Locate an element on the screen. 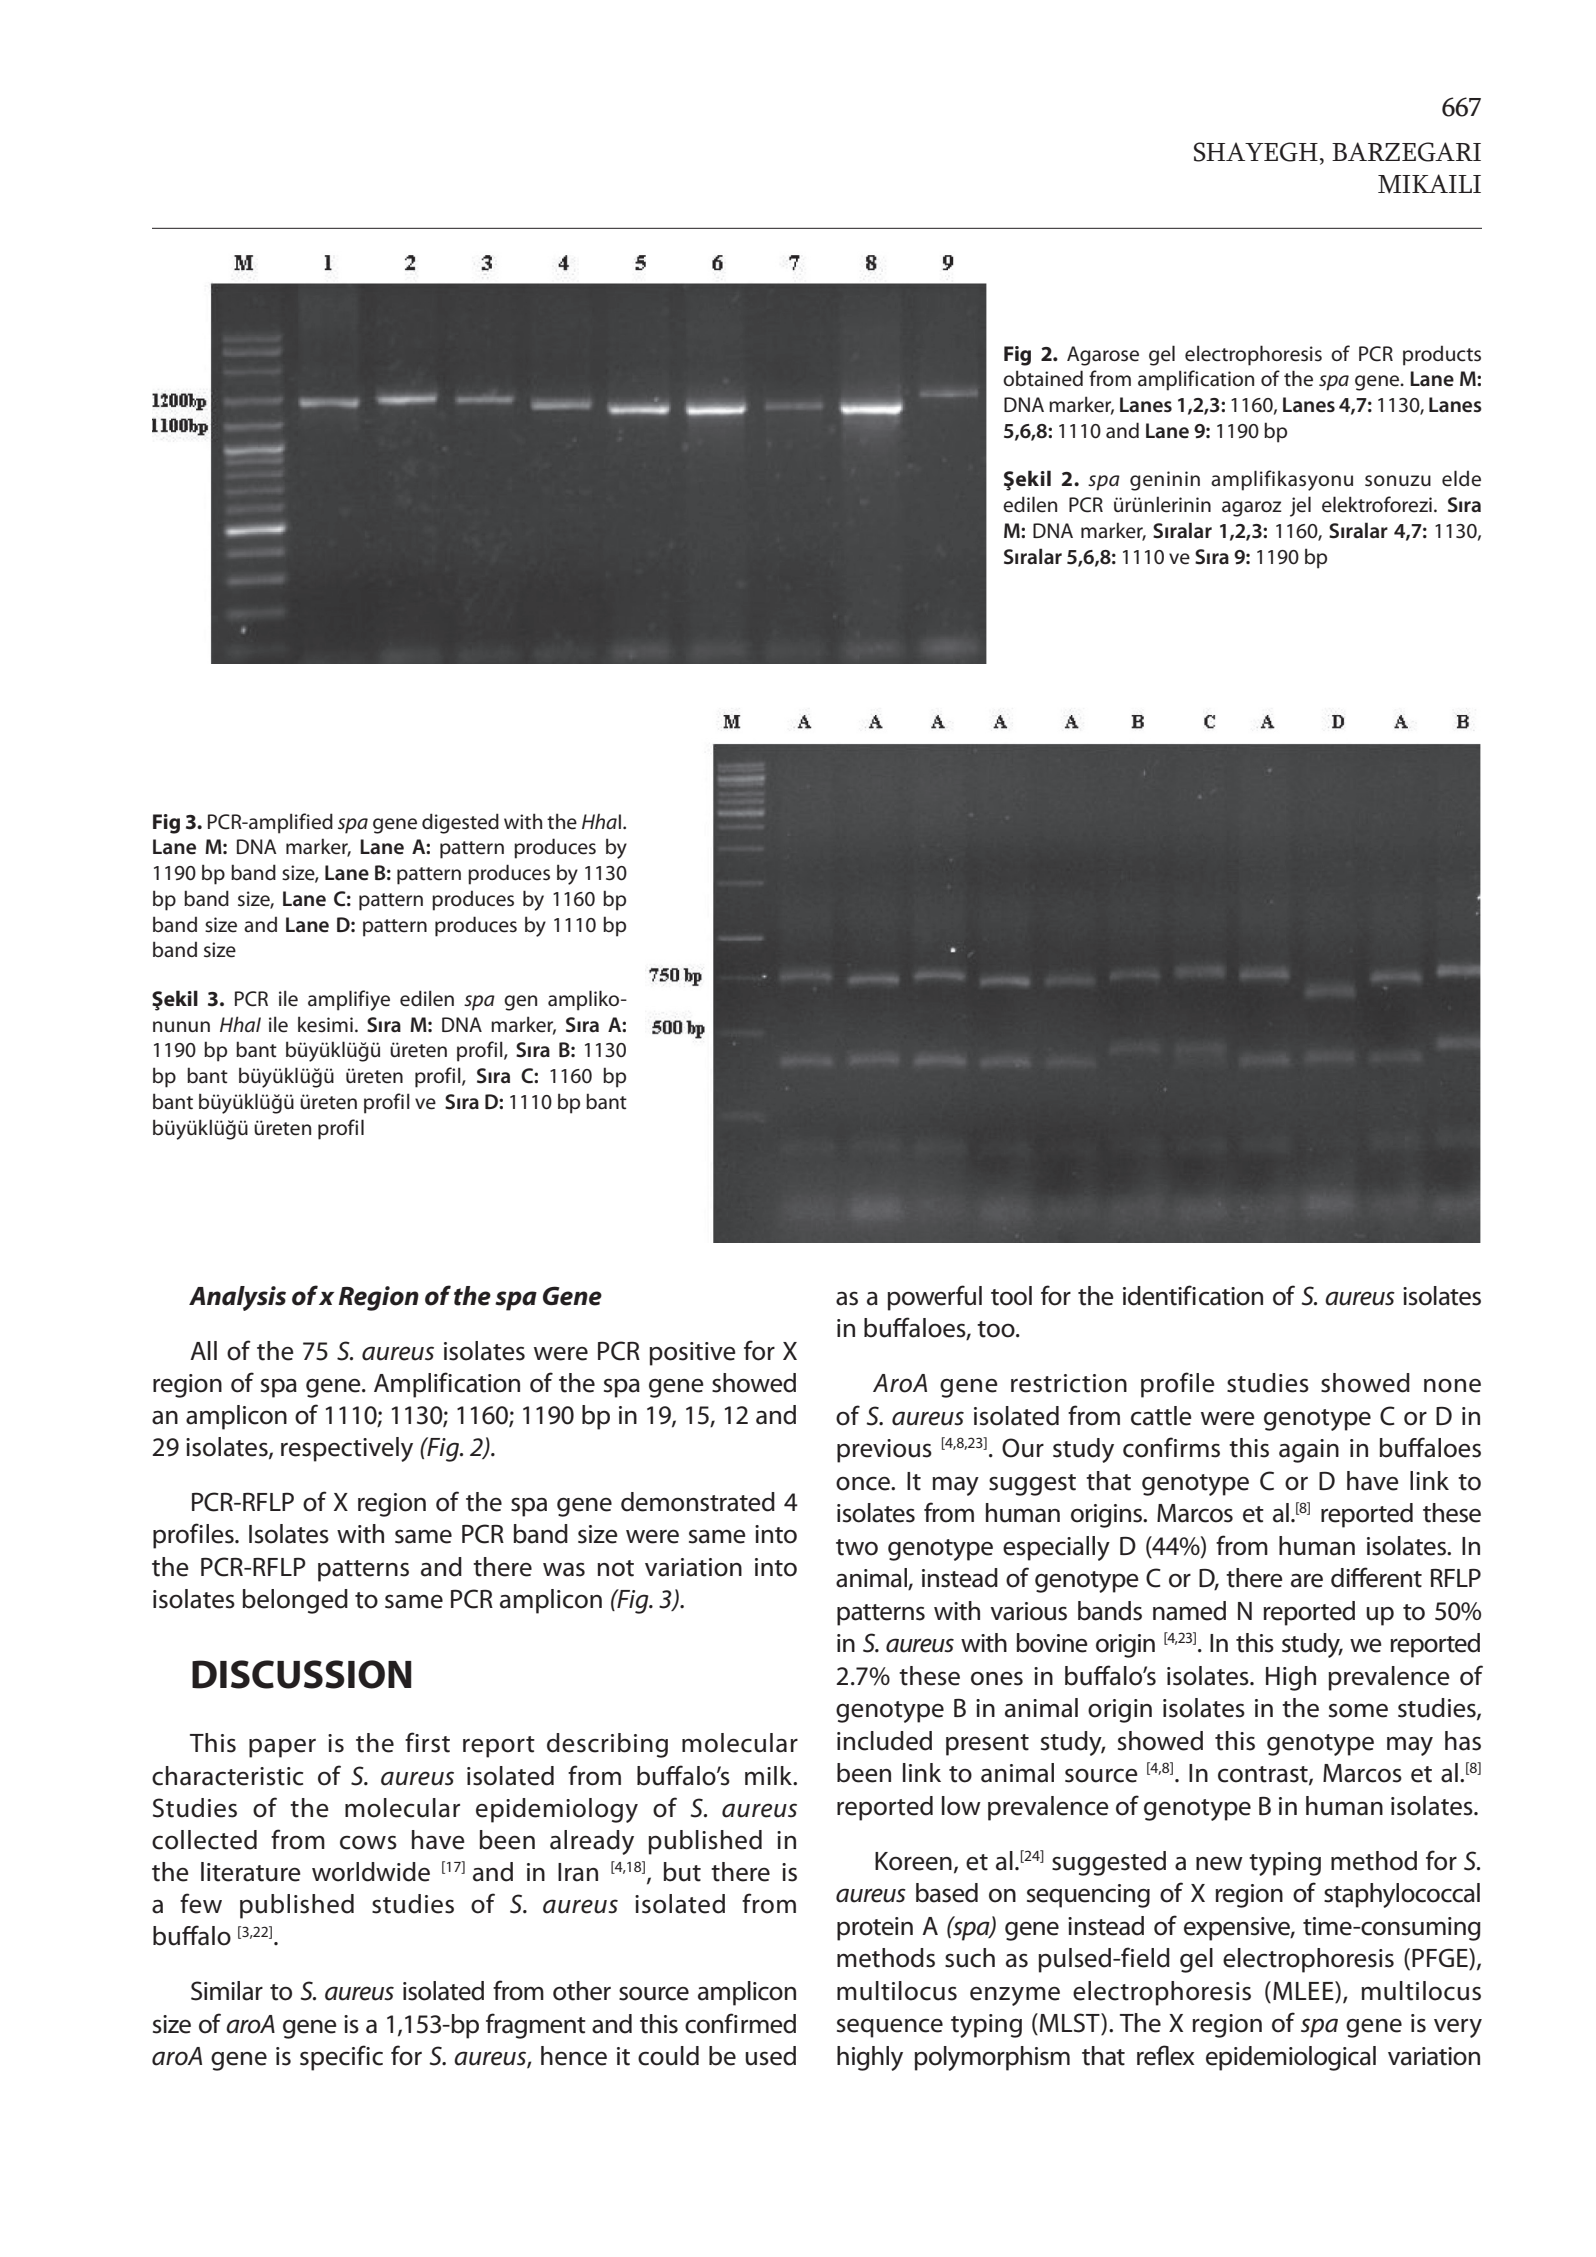  identification is located at coordinates (1193, 1295).
